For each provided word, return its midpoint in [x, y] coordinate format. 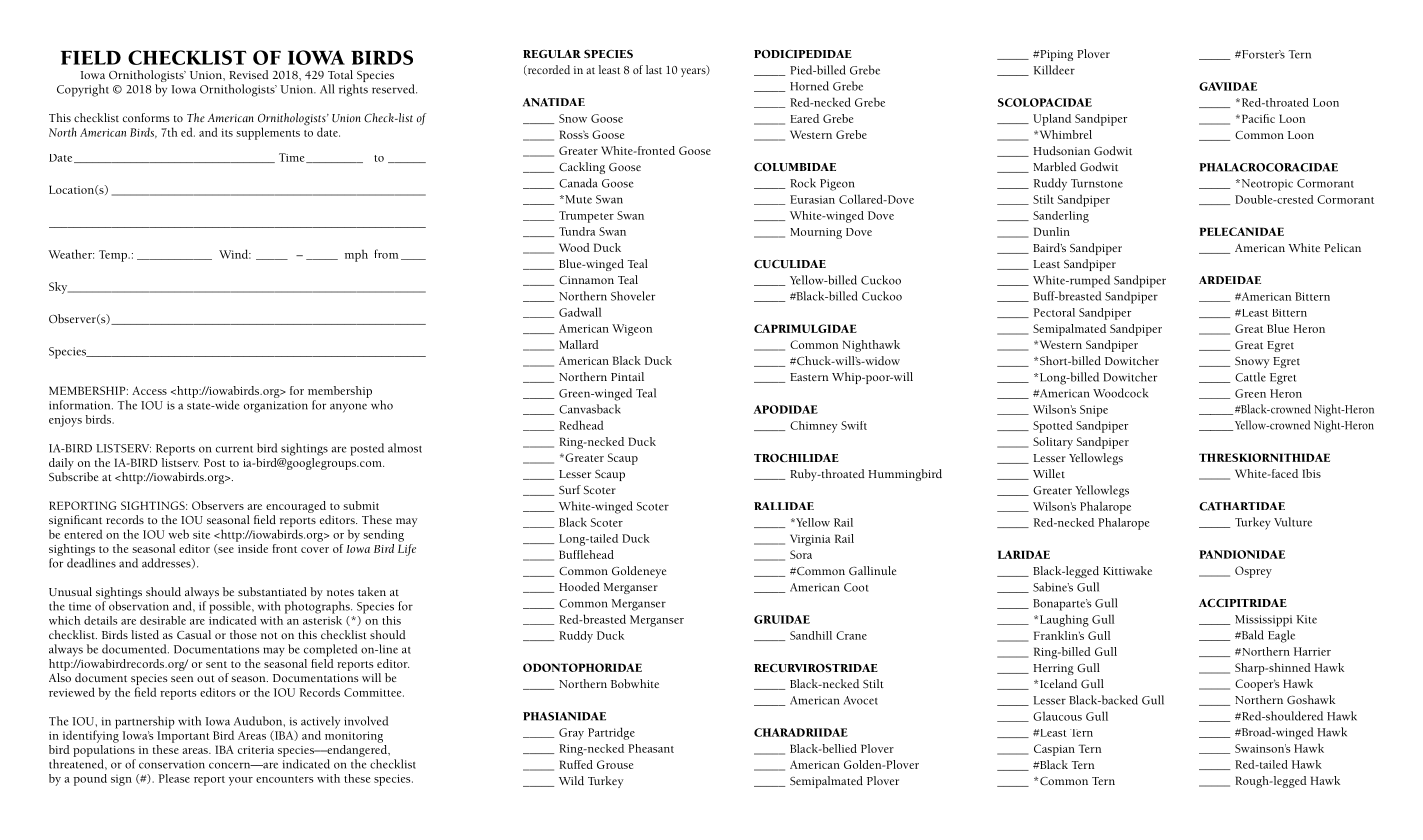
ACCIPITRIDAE [1243, 603]
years [694, 71]
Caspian [1054, 750]
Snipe [1094, 411]
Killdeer [1054, 70]
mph [356, 255]
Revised [249, 74]
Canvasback [590, 409]
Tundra [577, 231]
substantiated [272, 591]
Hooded [579, 586]
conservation [172, 764]
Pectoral [1054, 312]
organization [276, 407]
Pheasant [651, 748]
